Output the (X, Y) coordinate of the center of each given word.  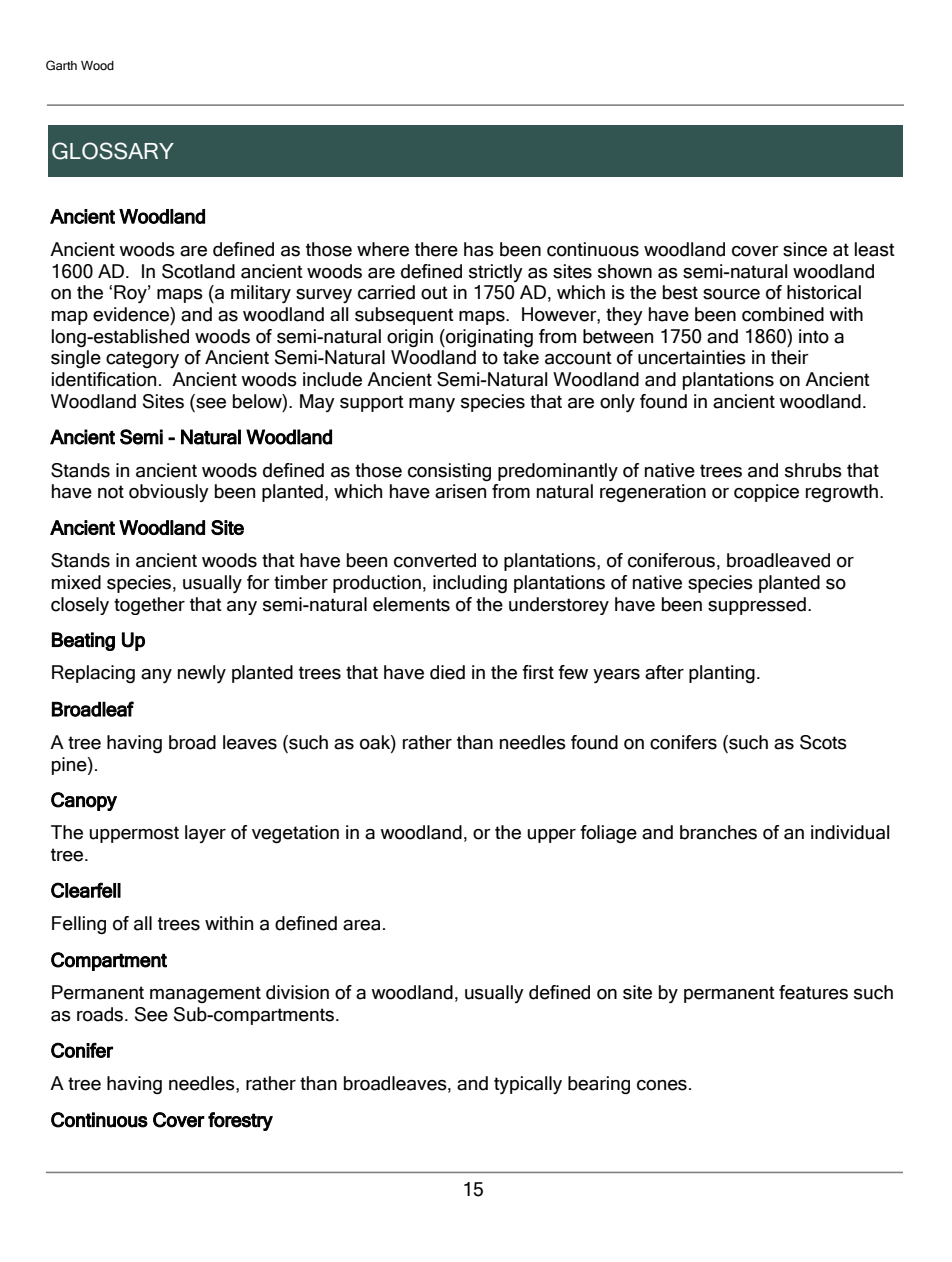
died (447, 672)
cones (662, 1085)
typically (528, 1085)
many (432, 405)
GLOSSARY (113, 151)
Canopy (84, 801)
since (805, 249)
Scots (823, 742)
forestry (240, 1121)
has (479, 249)
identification (104, 379)
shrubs (813, 470)
